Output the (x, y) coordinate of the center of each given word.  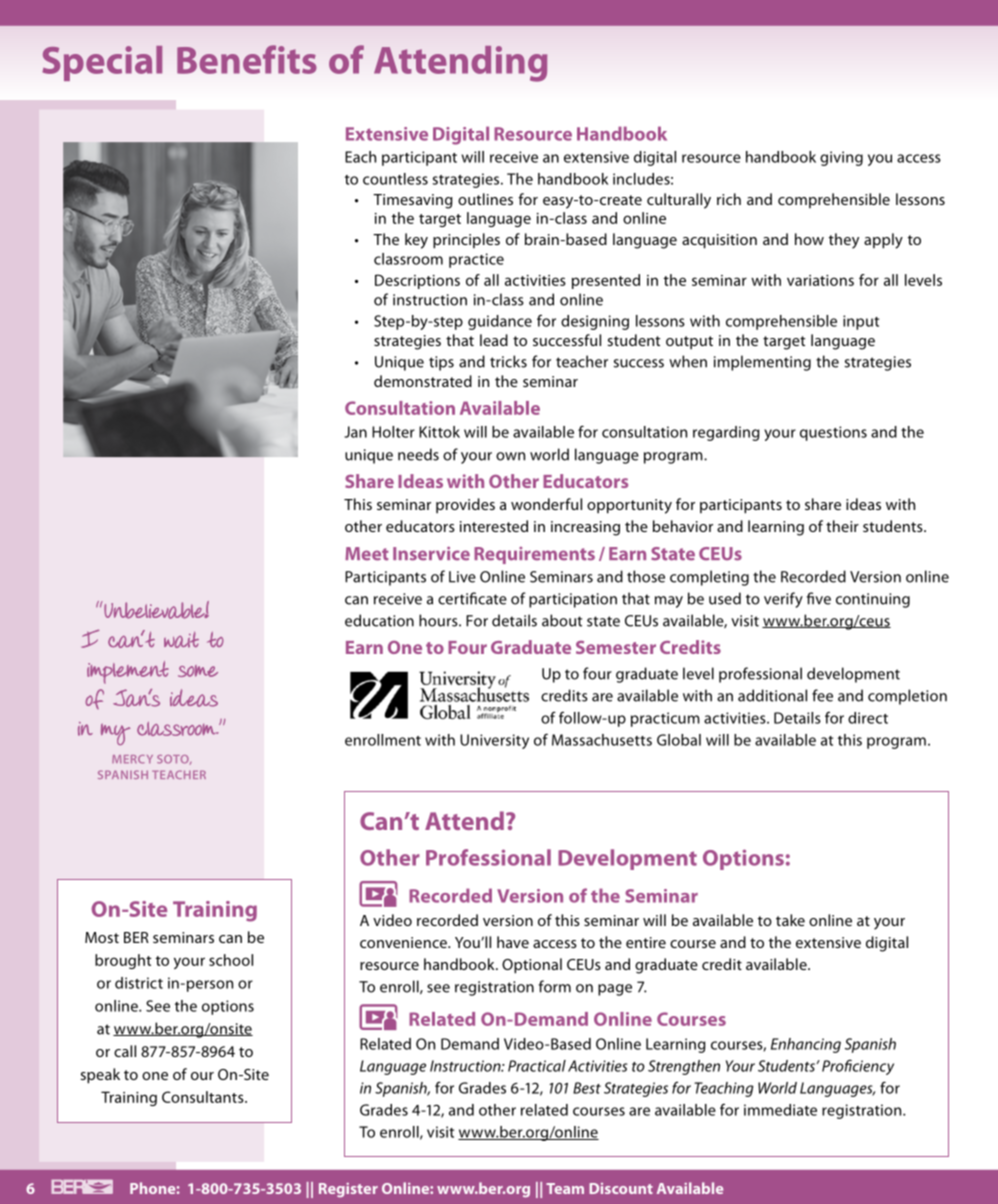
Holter (393, 432)
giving (841, 158)
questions (833, 433)
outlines (485, 199)
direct (868, 718)
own (510, 456)
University (494, 741)
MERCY (132, 759)
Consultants (204, 1097)
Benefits (247, 59)
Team (565, 1188)
